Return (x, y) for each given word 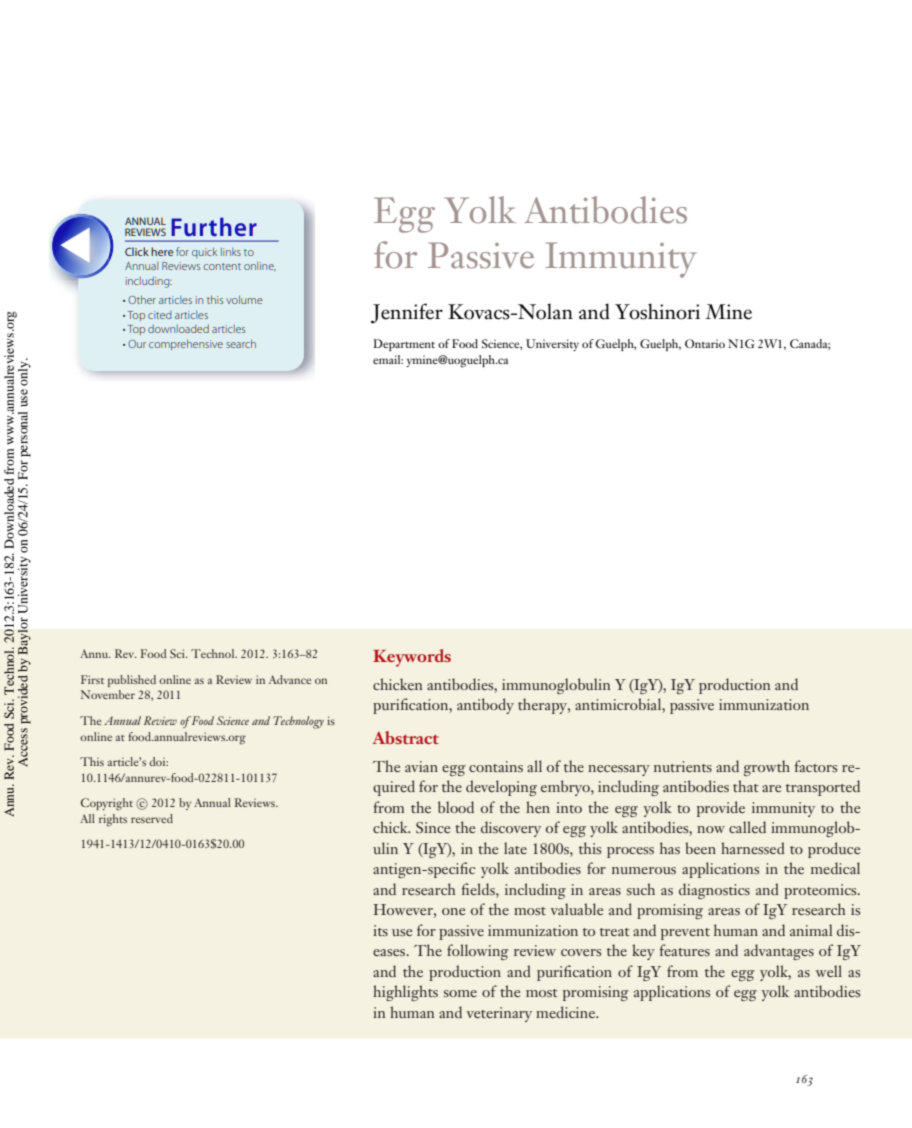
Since (433, 827)
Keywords (412, 658)
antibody (485, 706)
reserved (152, 818)
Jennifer (407, 313)
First (92, 679)
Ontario (705, 343)
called (747, 827)
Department (404, 345)
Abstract (406, 737)
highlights (405, 993)
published (132, 681)
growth (767, 768)
